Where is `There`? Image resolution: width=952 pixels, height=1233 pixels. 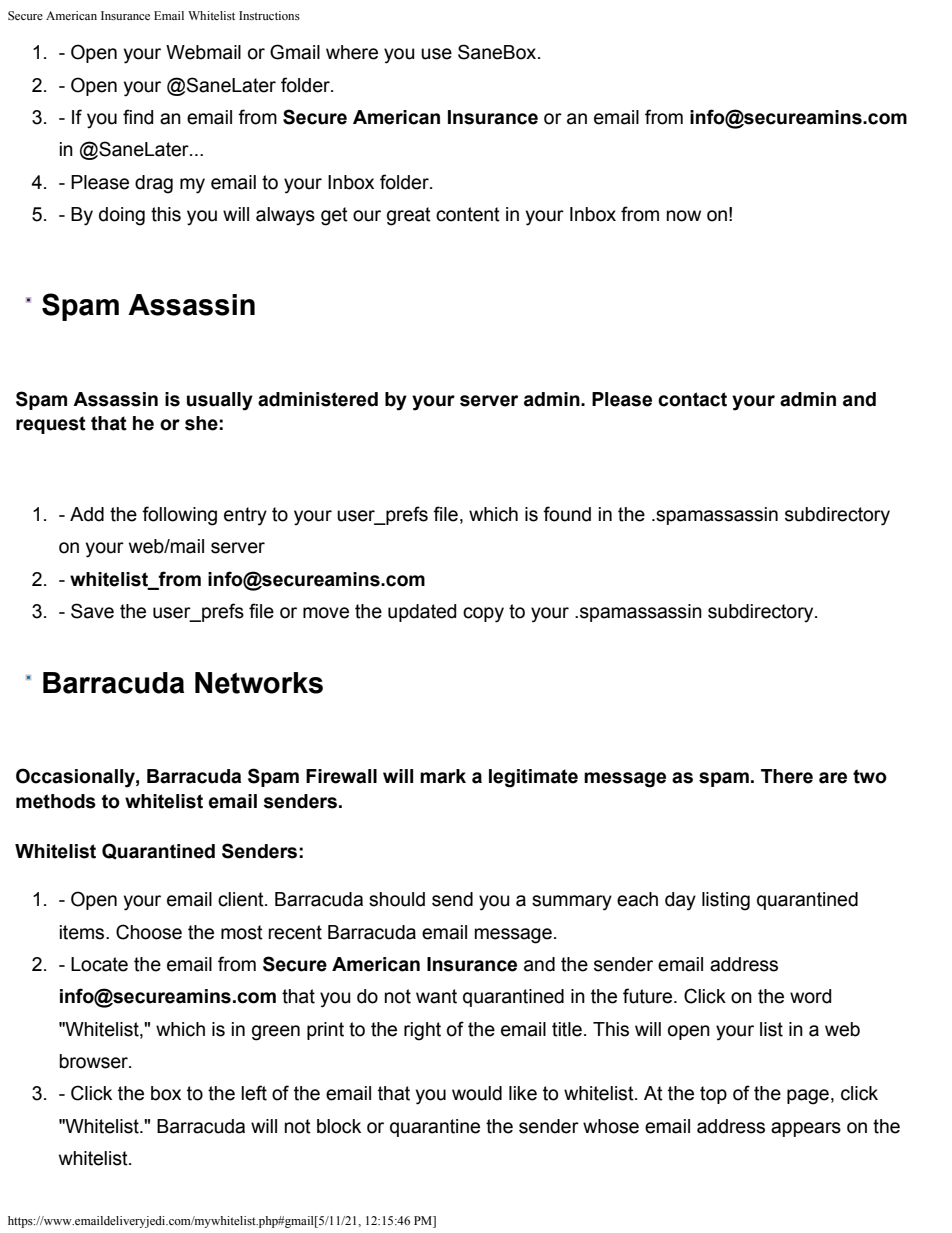
There is located at coordinates (787, 776).
